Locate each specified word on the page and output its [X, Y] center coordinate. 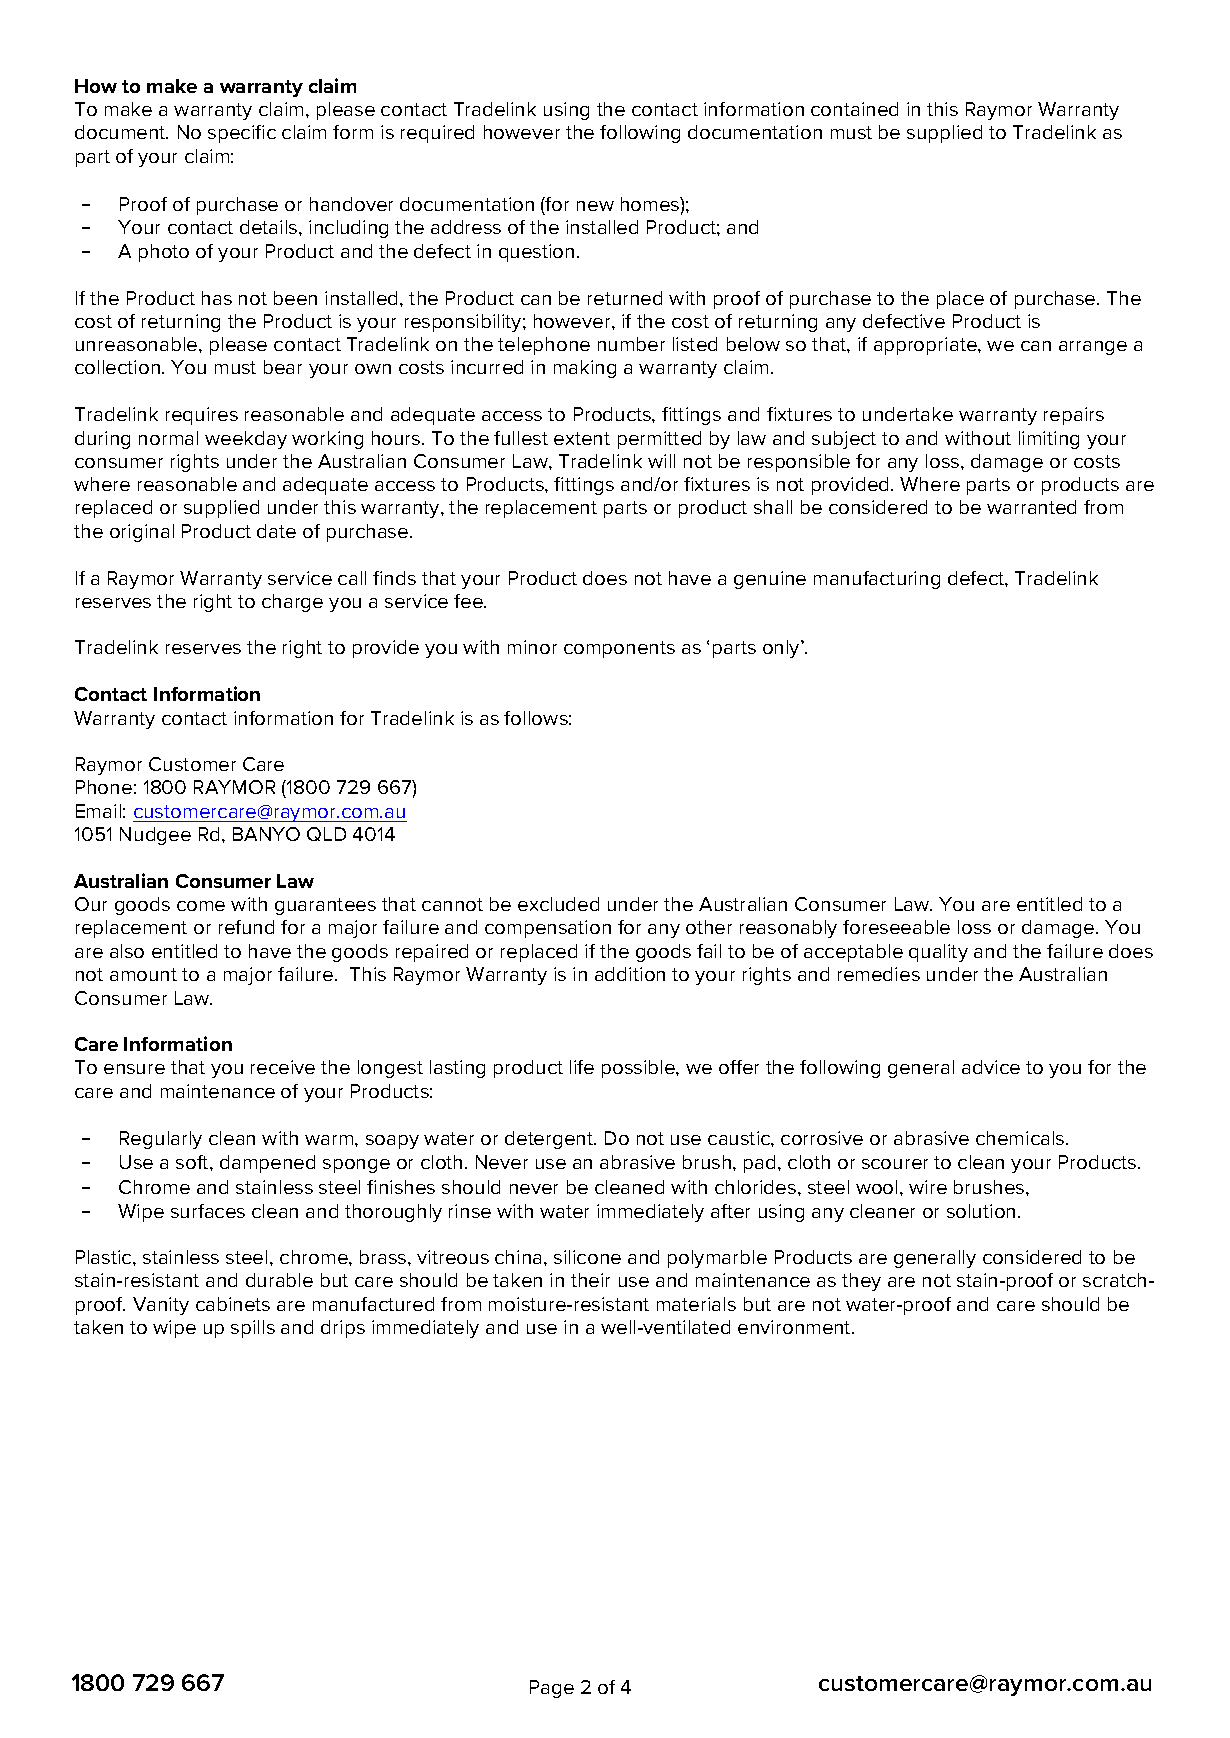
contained [854, 109]
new [595, 206]
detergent [550, 1140]
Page [552, 1689]
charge [292, 603]
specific [242, 134]
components [619, 649]
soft [193, 1162]
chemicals [1021, 1138]
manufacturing [877, 580]
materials [696, 1304]
